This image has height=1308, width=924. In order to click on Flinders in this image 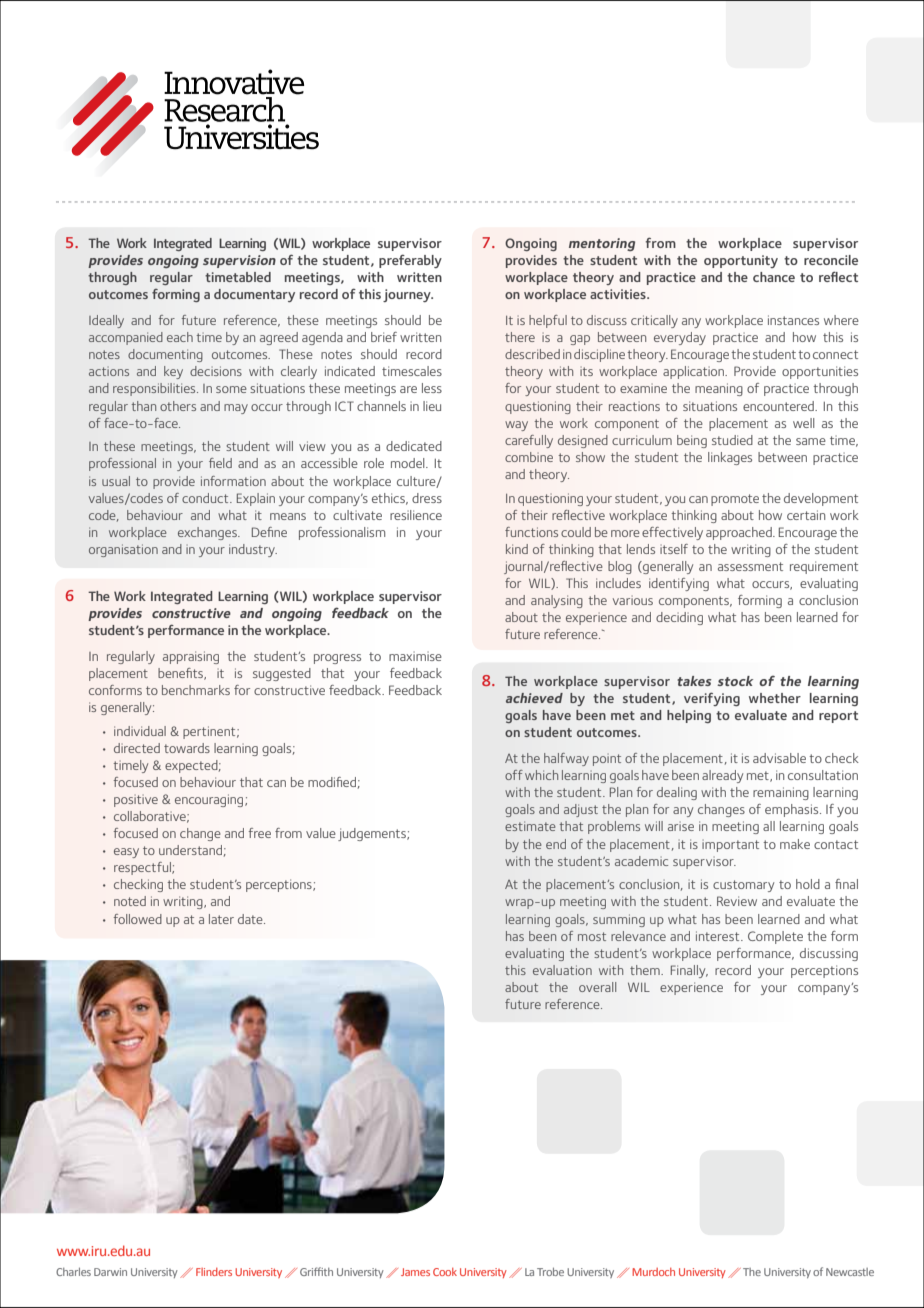, I will do `click(214, 1272)`.
